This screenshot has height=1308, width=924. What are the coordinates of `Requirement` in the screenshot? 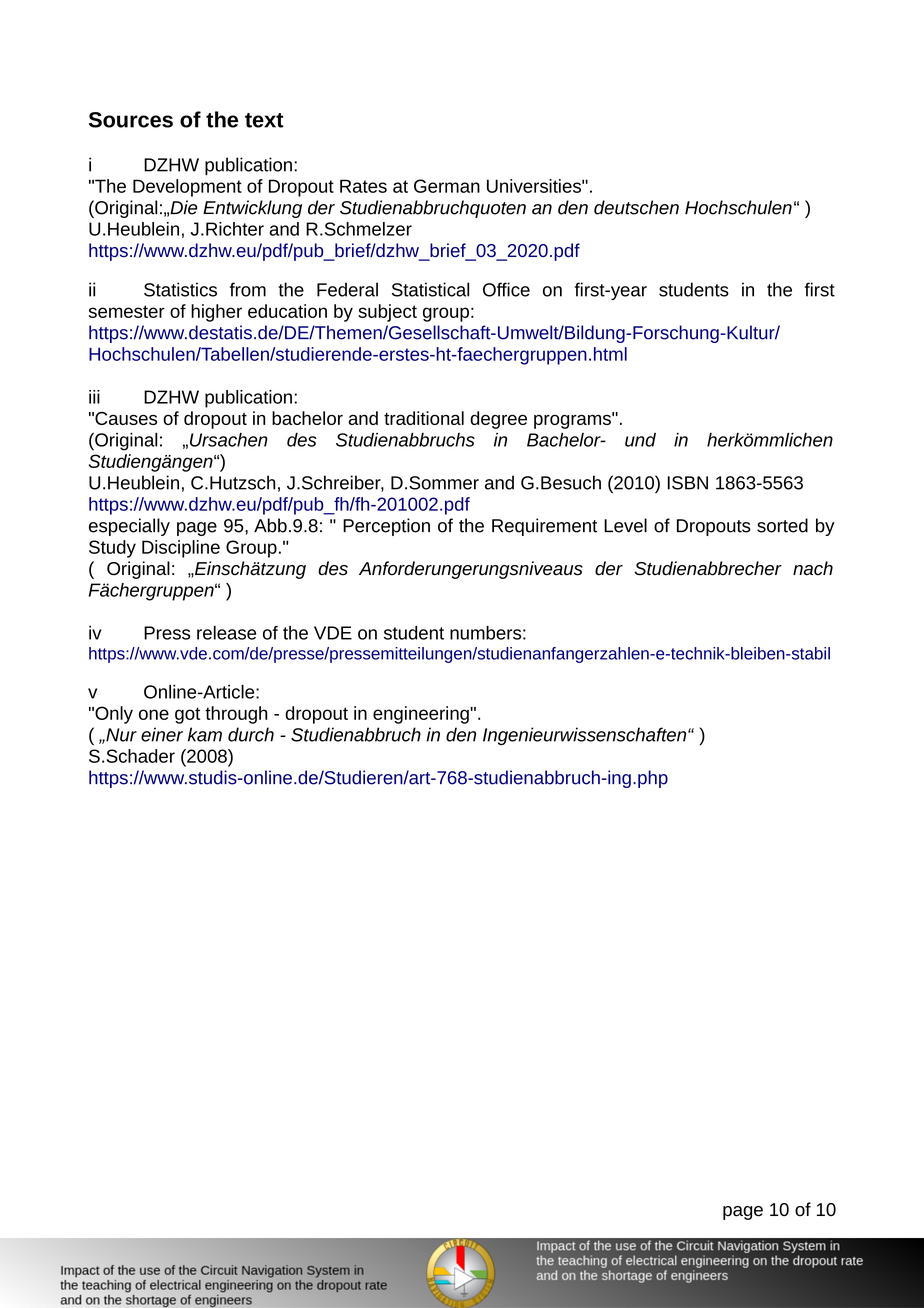 It's located at (544, 527).
